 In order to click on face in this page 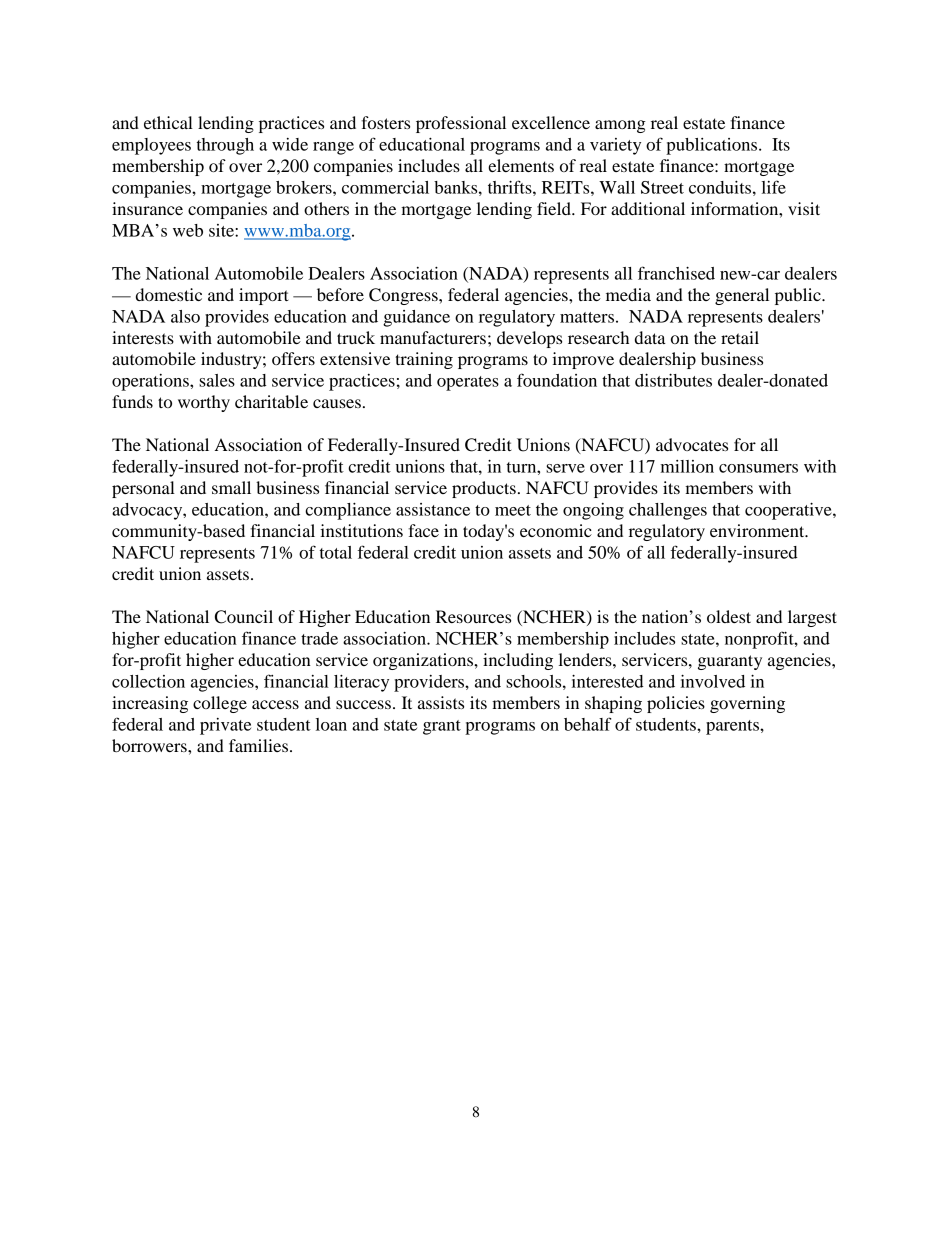, I will do `click(423, 530)`.
